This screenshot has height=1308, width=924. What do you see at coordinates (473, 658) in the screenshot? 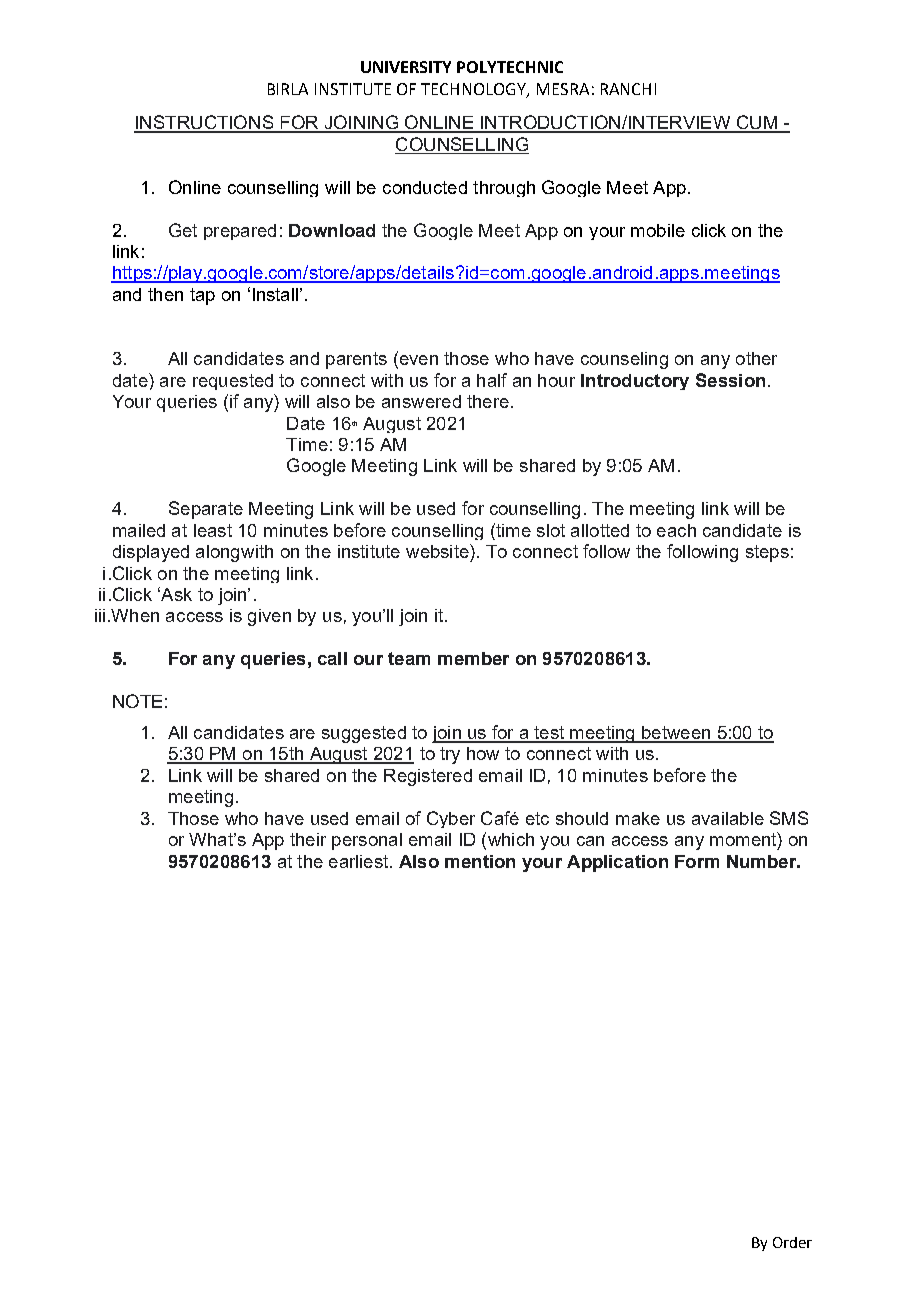
I see `member` at bounding box center [473, 658].
